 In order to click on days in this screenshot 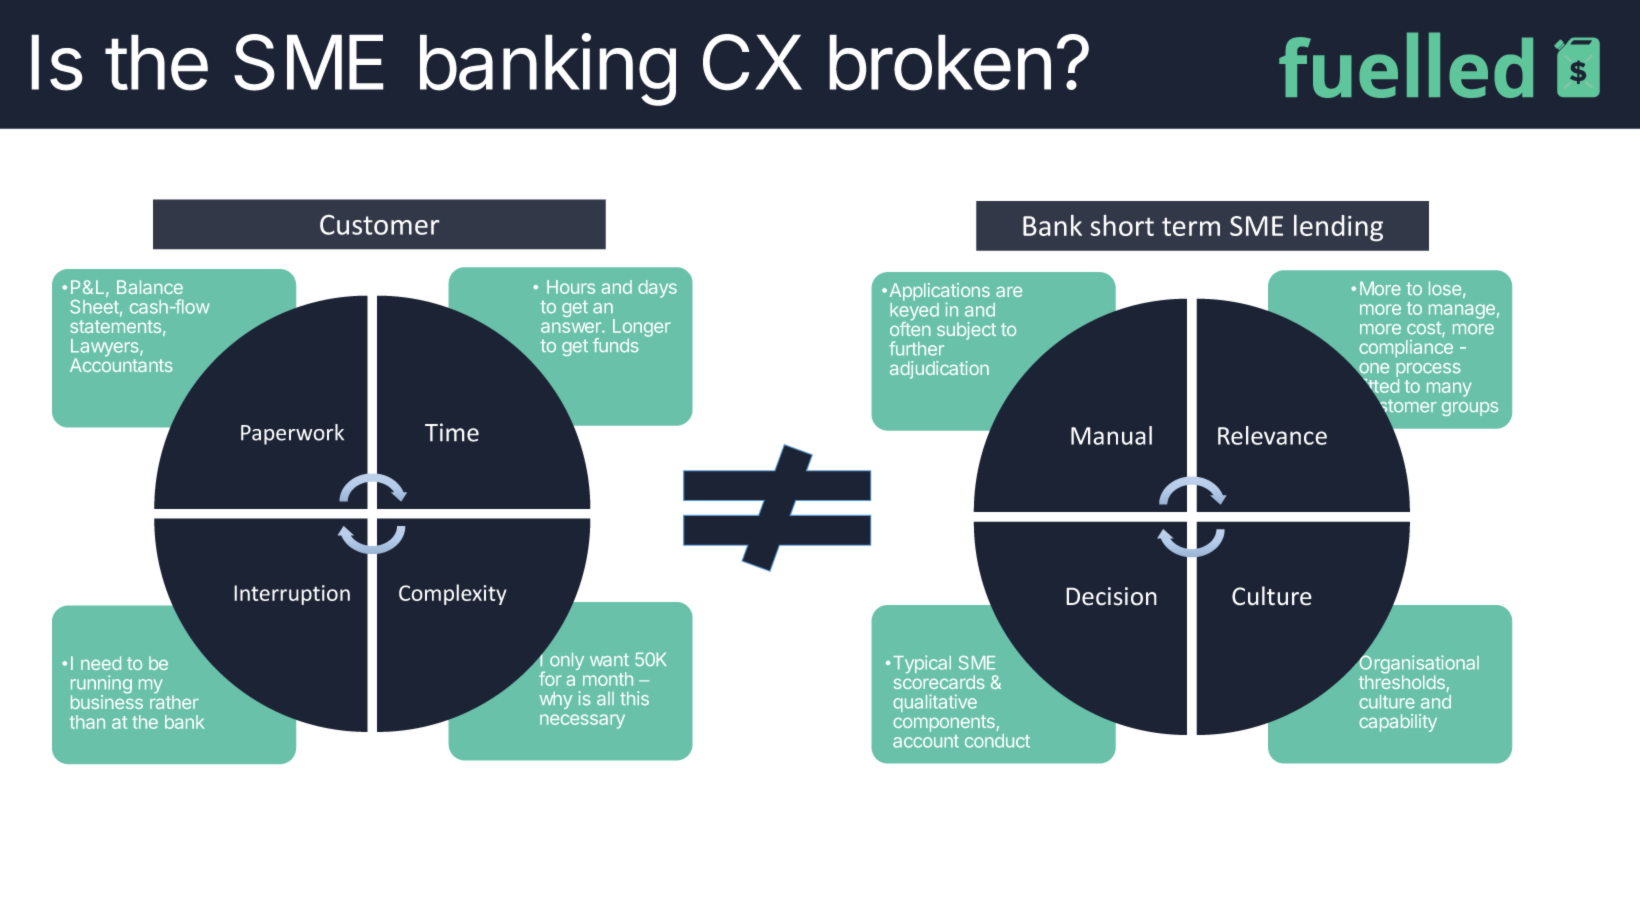, I will do `click(657, 289)`.
